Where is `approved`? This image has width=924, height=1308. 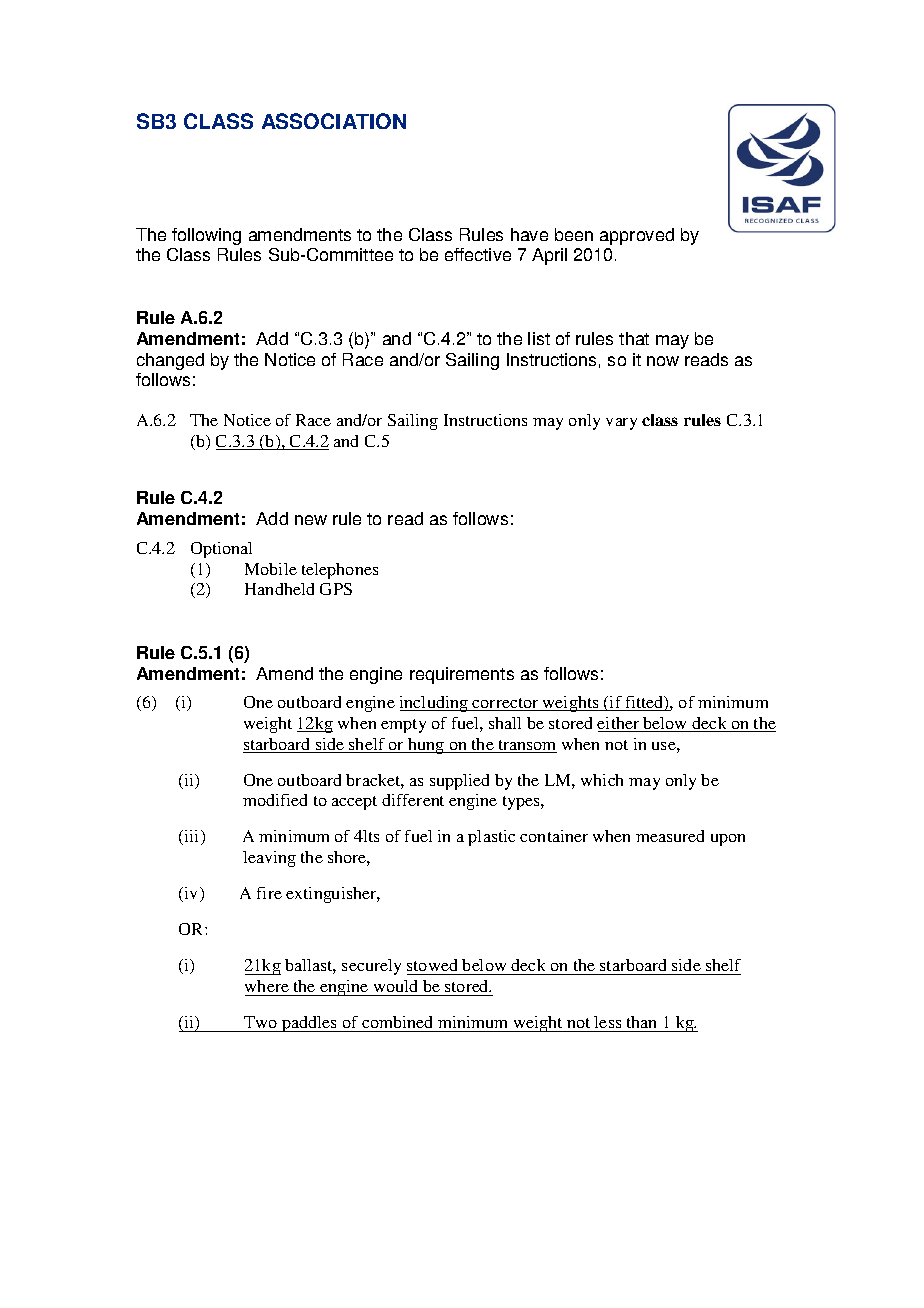
approved is located at coordinates (637, 236).
